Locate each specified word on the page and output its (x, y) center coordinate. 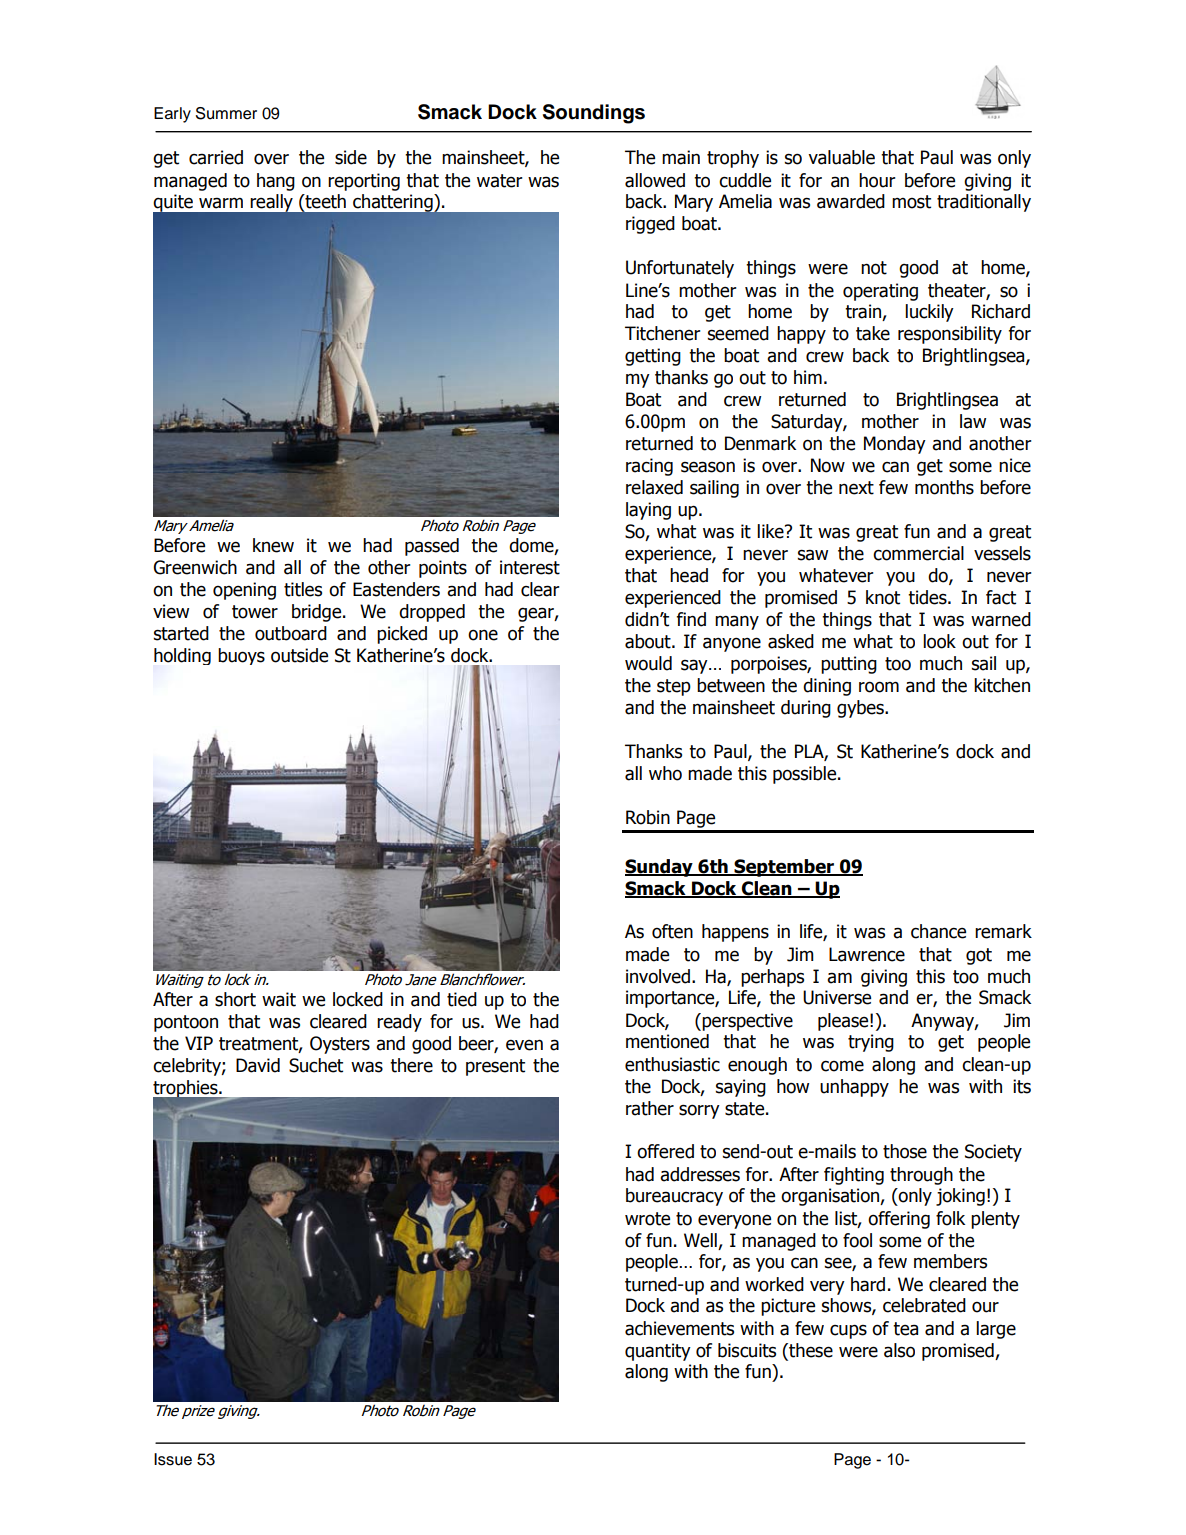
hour (877, 180)
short (235, 999)
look (939, 641)
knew (273, 545)
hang (276, 182)
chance (938, 931)
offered (665, 1151)
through (921, 1176)
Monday (895, 445)
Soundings (594, 114)
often (672, 931)
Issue (173, 1459)
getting (653, 357)
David (258, 1065)
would (648, 663)
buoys (241, 656)
